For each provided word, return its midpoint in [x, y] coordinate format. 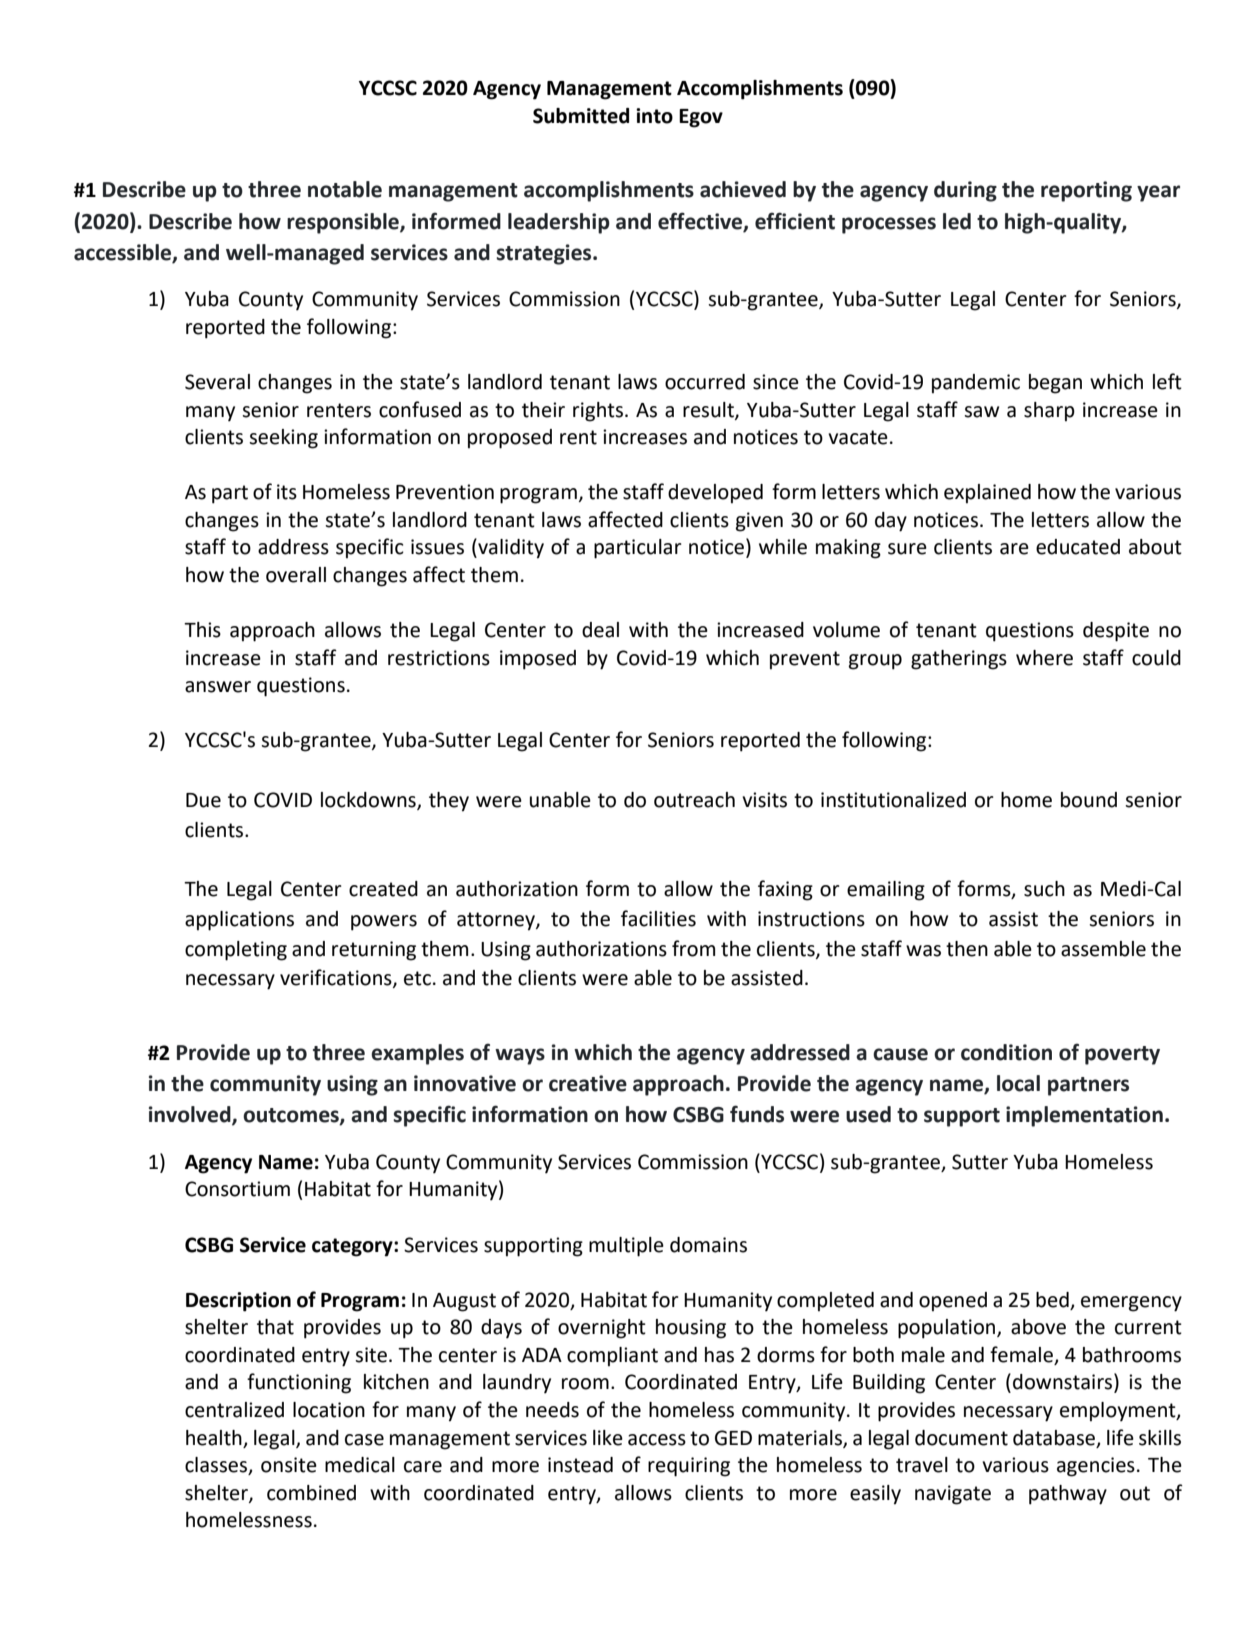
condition [1006, 1052]
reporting [1086, 191]
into [654, 116]
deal [600, 630]
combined [311, 1493]
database [1055, 1438]
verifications [337, 978]
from [693, 948]
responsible [344, 223]
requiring [689, 1467]
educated [1078, 547]
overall [296, 575]
